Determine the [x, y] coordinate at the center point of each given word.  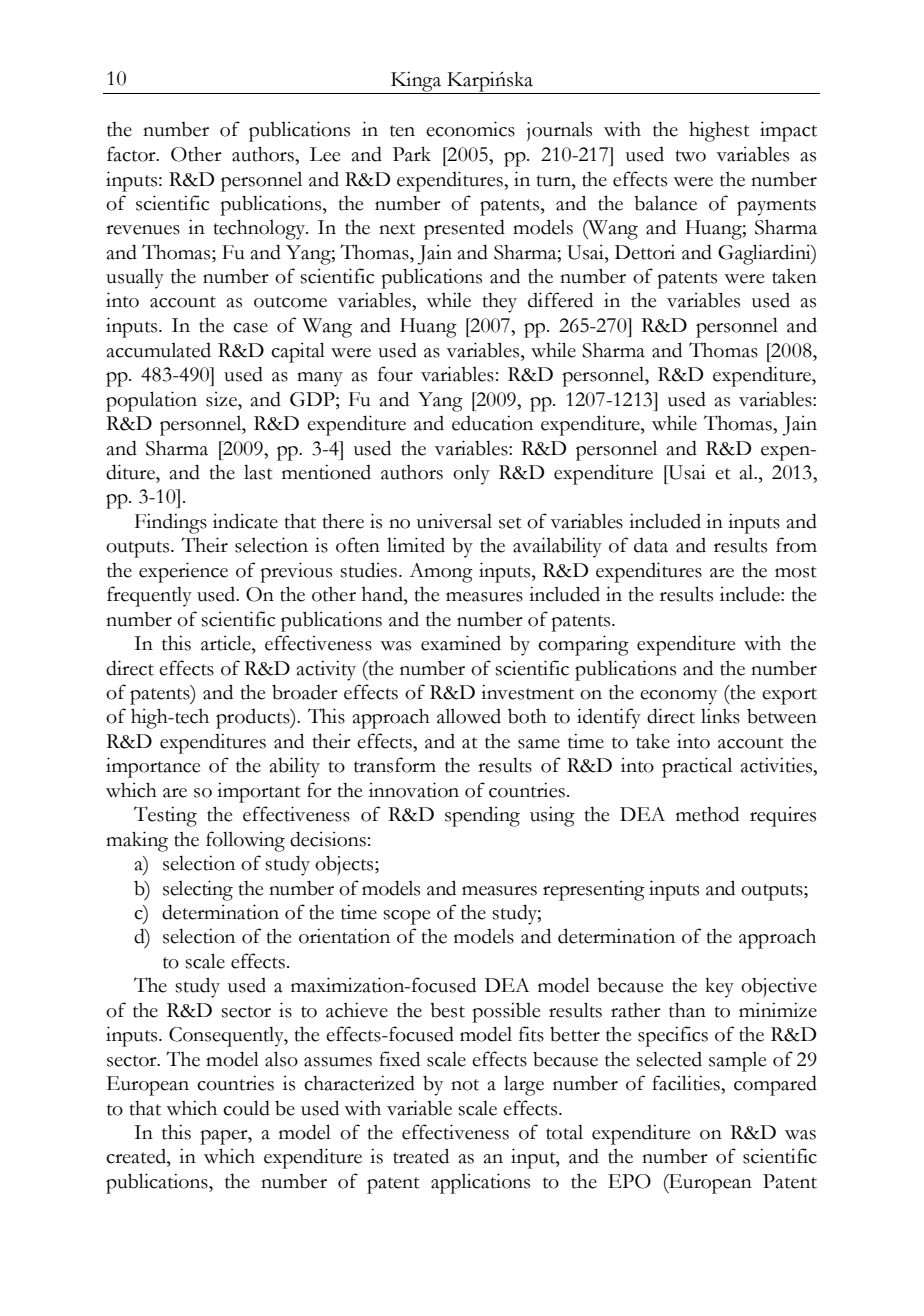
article [227, 643]
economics [470, 129]
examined [461, 643]
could [246, 1108]
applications [480, 1183]
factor [132, 154]
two [691, 156]
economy [678, 697]
